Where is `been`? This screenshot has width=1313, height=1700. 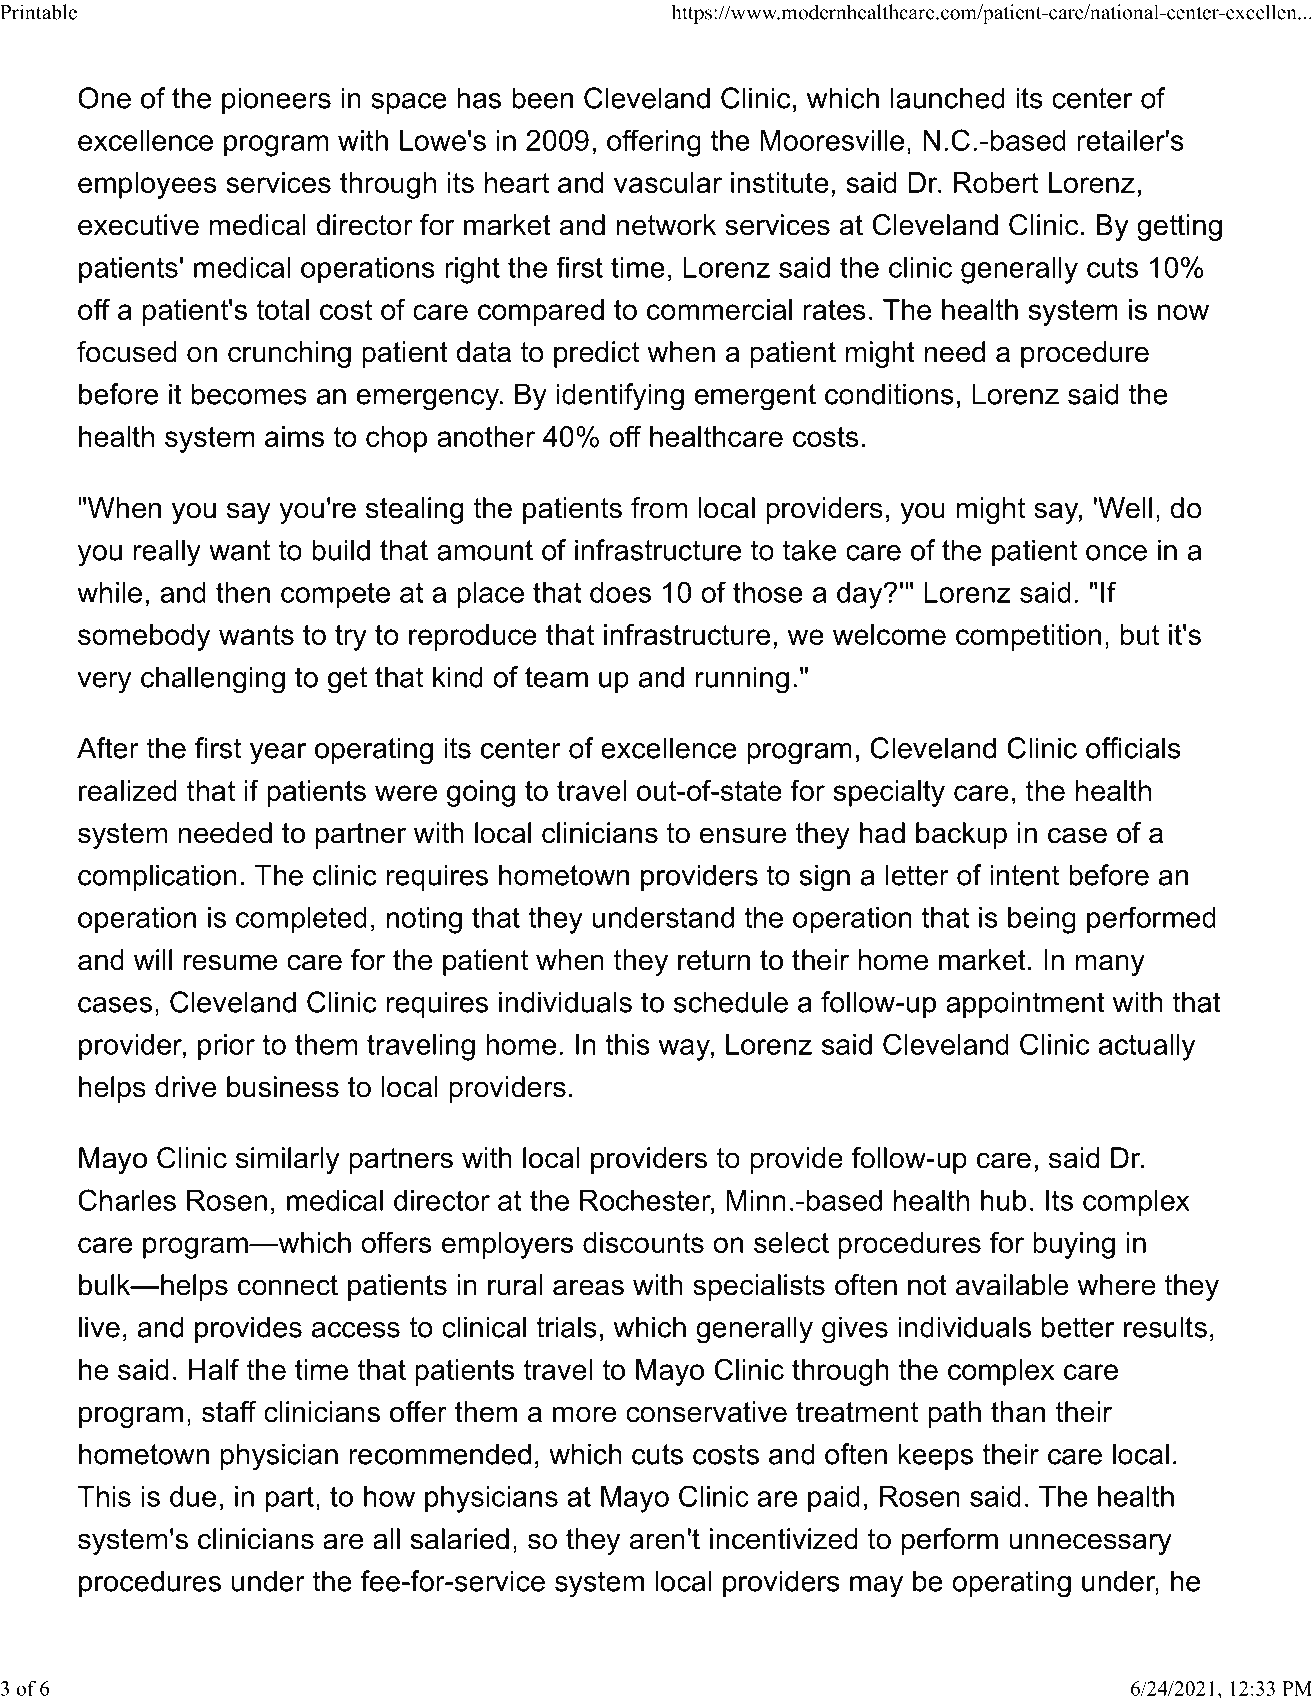
been is located at coordinates (542, 98).
